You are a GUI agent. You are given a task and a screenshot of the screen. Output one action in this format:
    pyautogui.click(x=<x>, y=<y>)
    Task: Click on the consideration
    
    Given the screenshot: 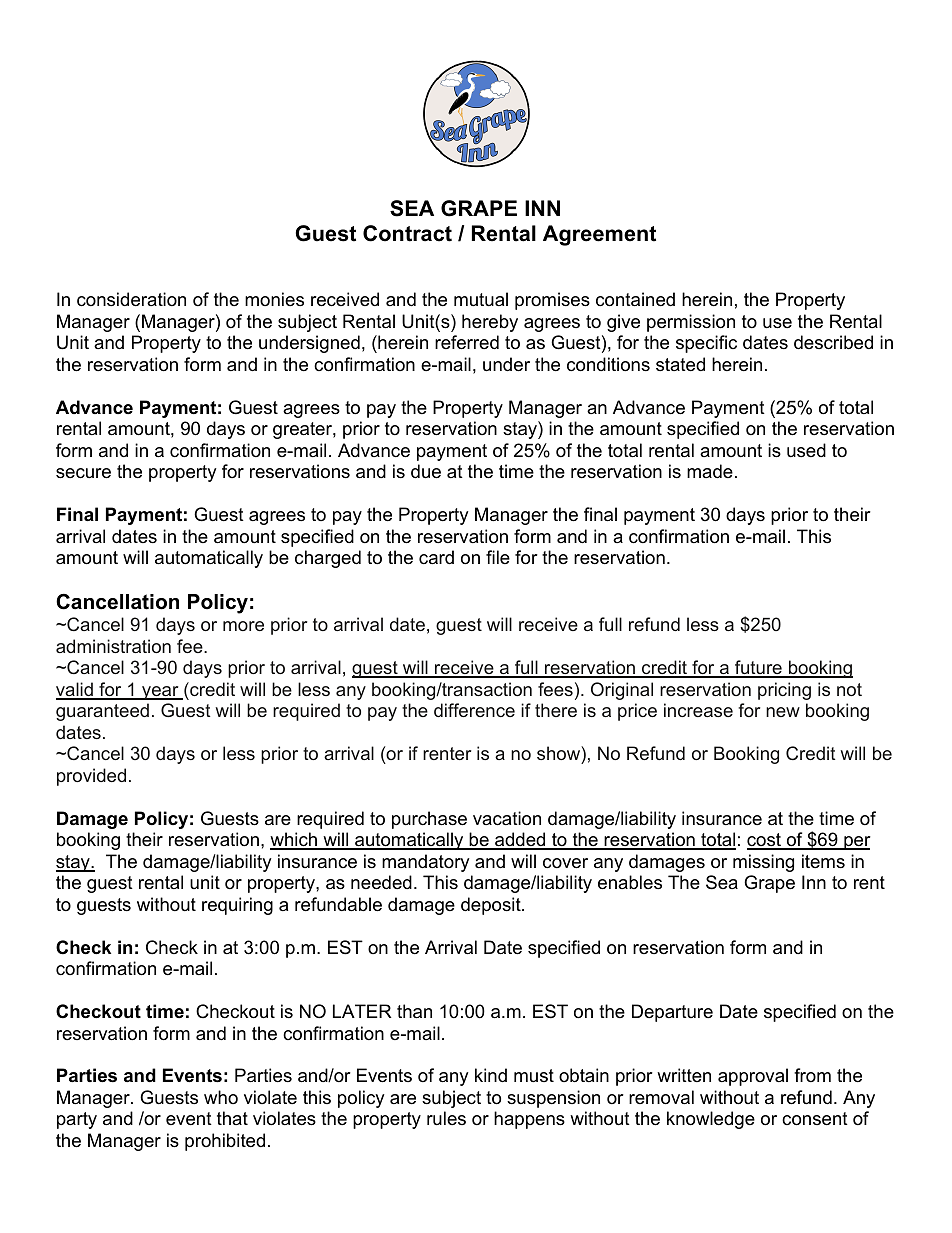 What is the action you would take?
    pyautogui.click(x=131, y=299)
